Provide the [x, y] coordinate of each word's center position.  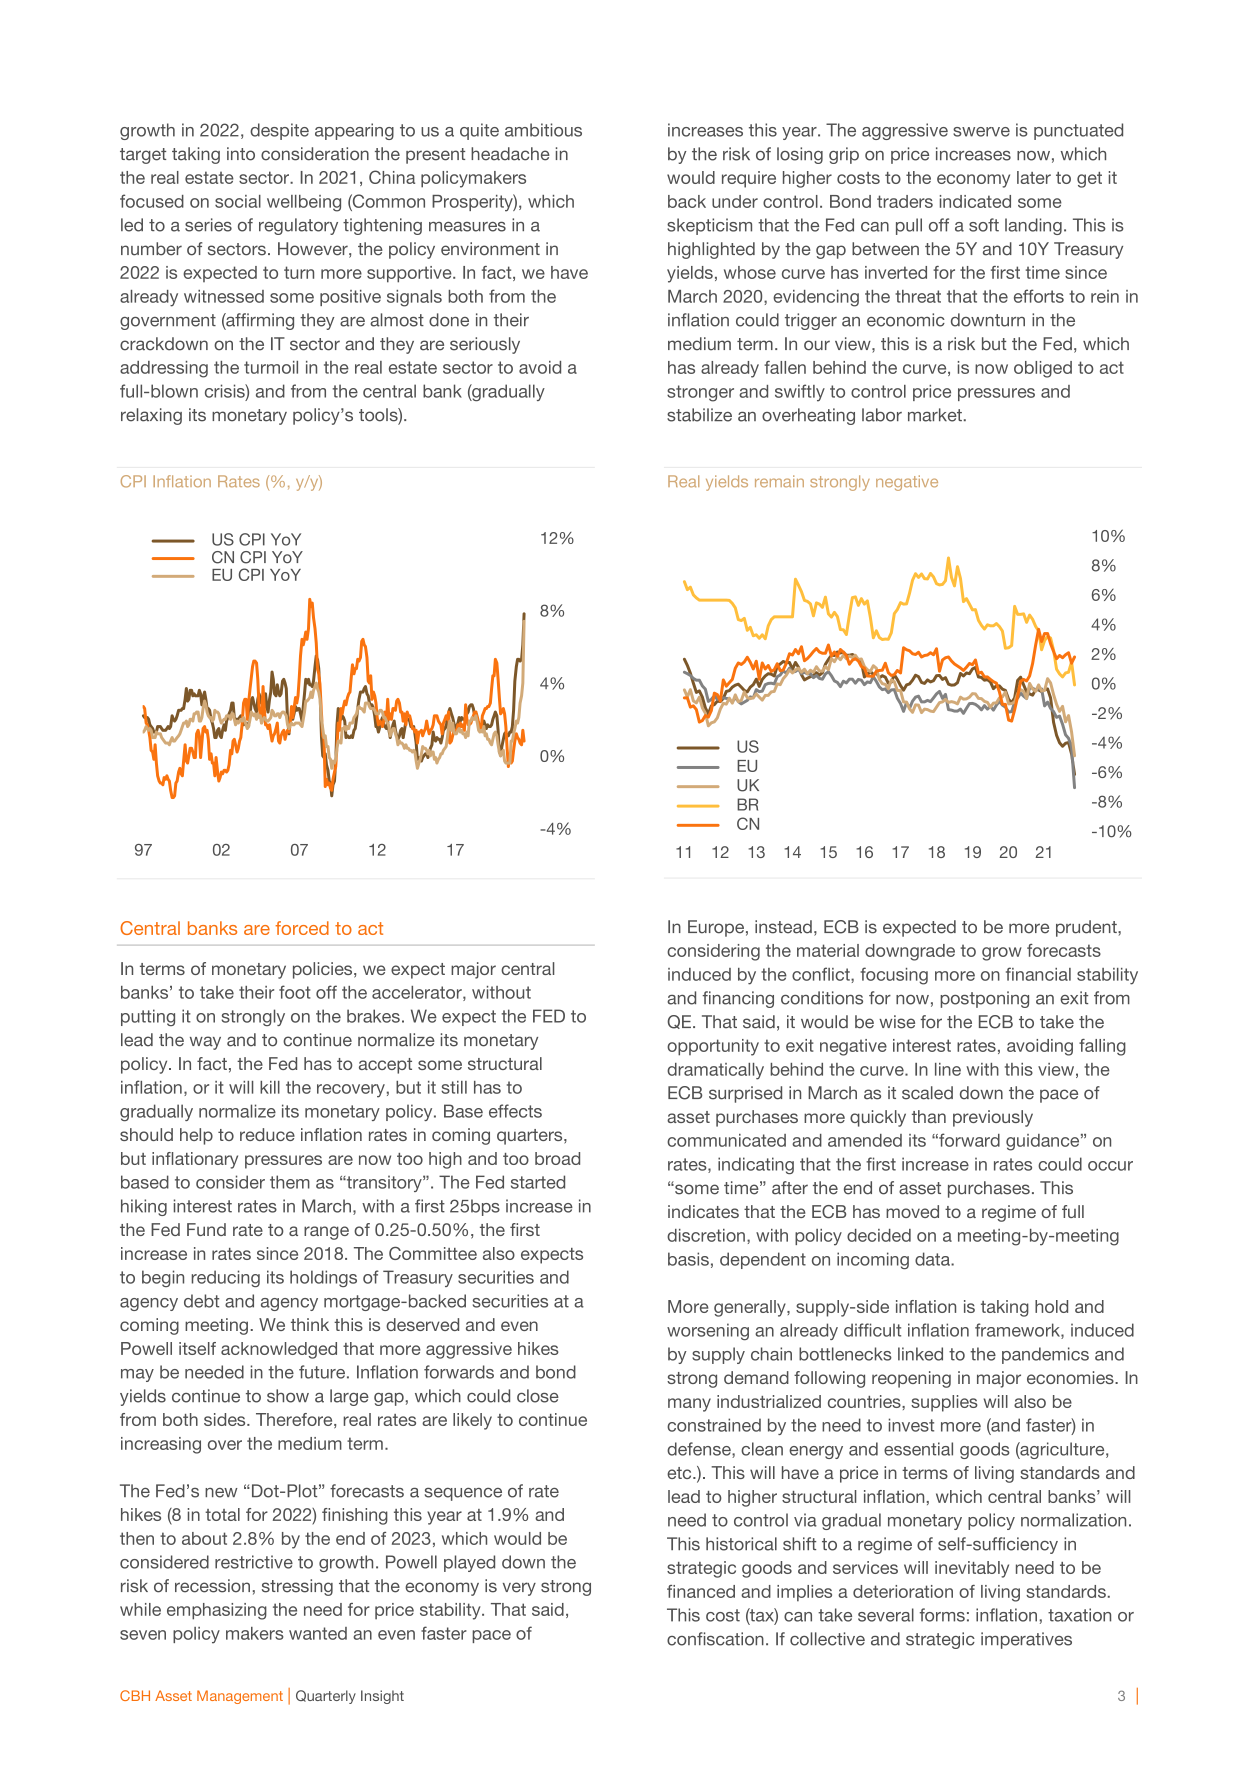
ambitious [543, 130]
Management [240, 1697]
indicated [975, 201]
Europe [716, 928]
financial [1038, 974]
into [241, 154]
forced [302, 928]
